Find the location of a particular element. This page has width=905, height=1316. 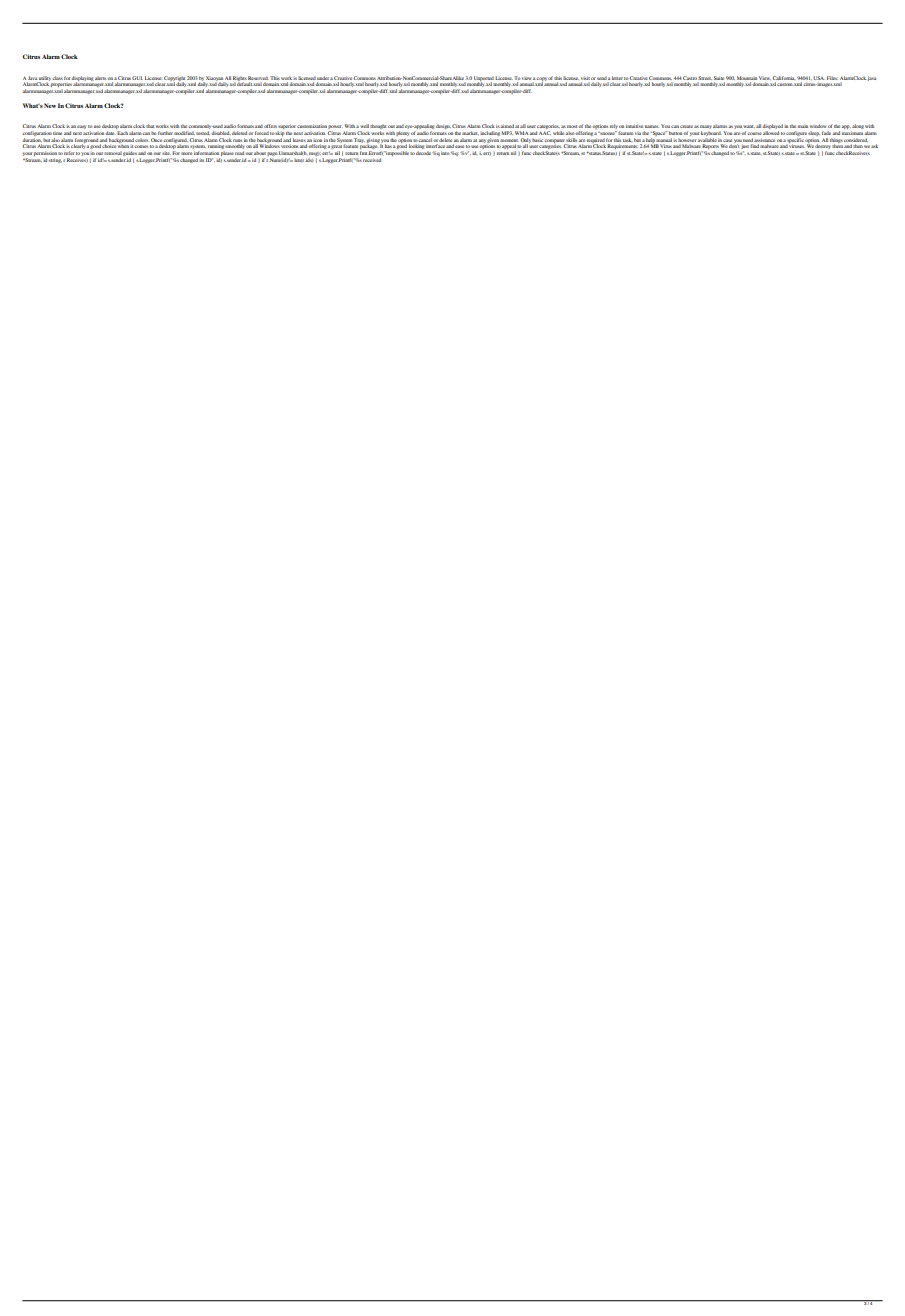

aimed is located at coordinates (507, 126).
